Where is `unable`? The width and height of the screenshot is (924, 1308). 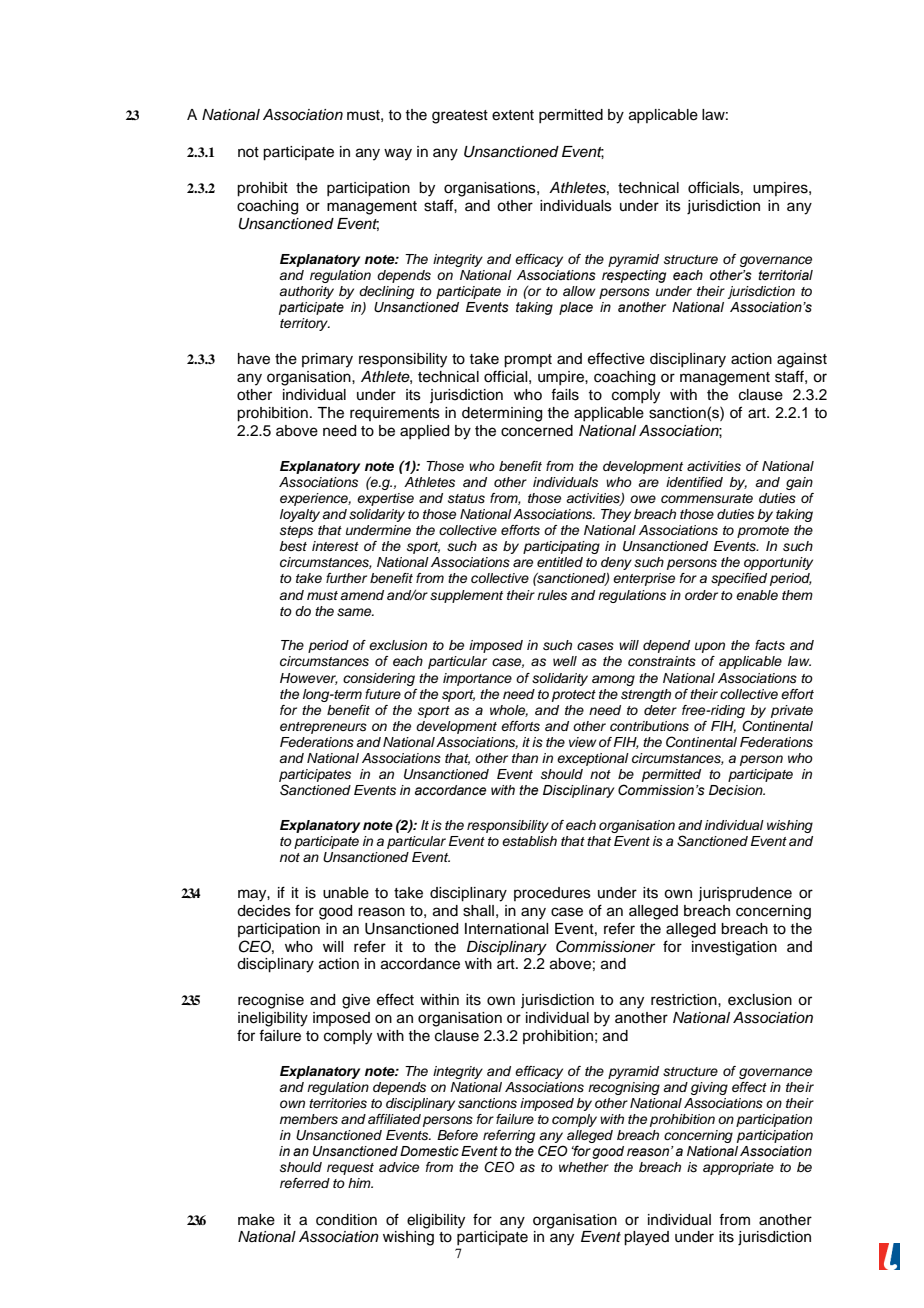
unable is located at coordinates (346, 893).
